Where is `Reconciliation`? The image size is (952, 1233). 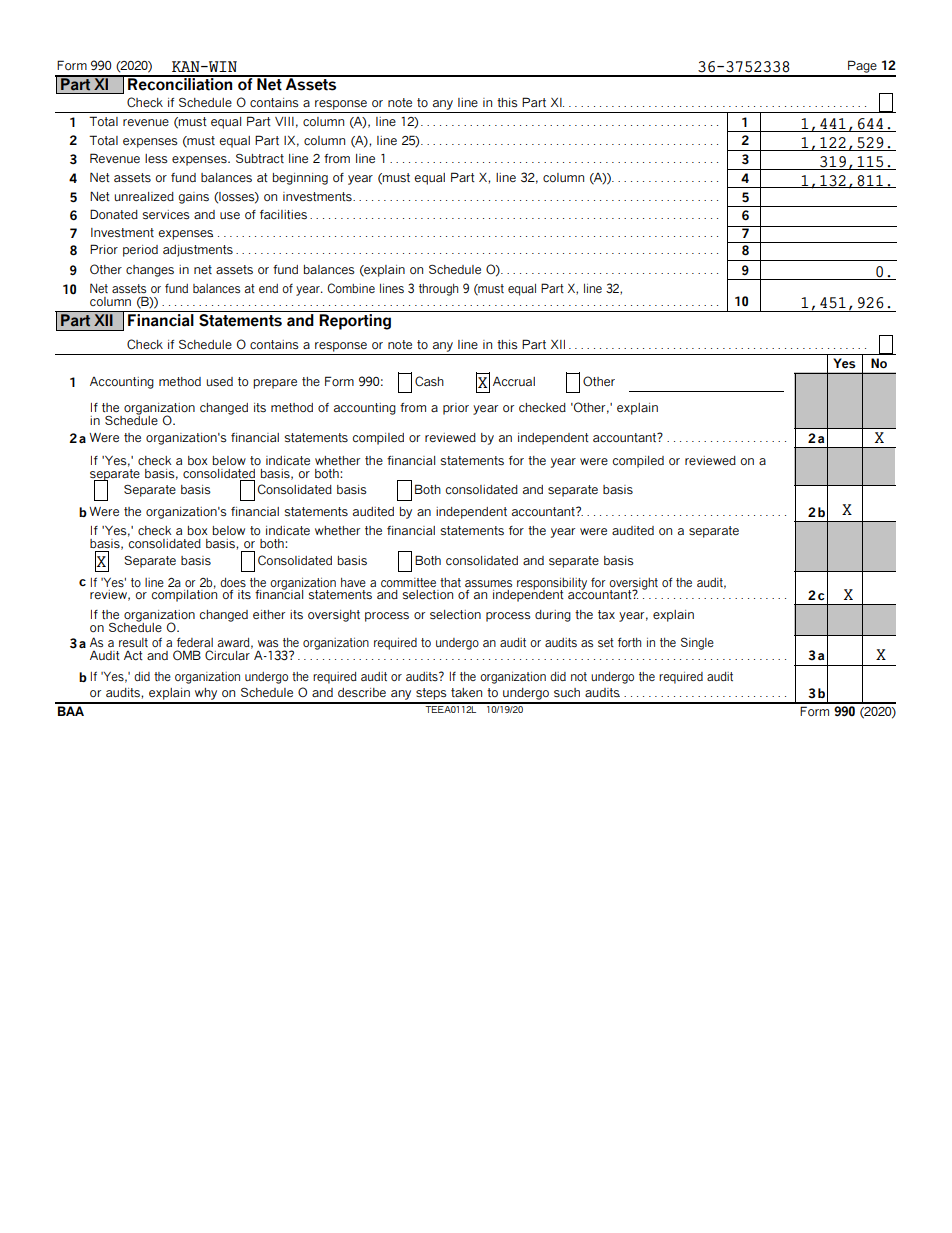 Reconciliation is located at coordinates (180, 83).
